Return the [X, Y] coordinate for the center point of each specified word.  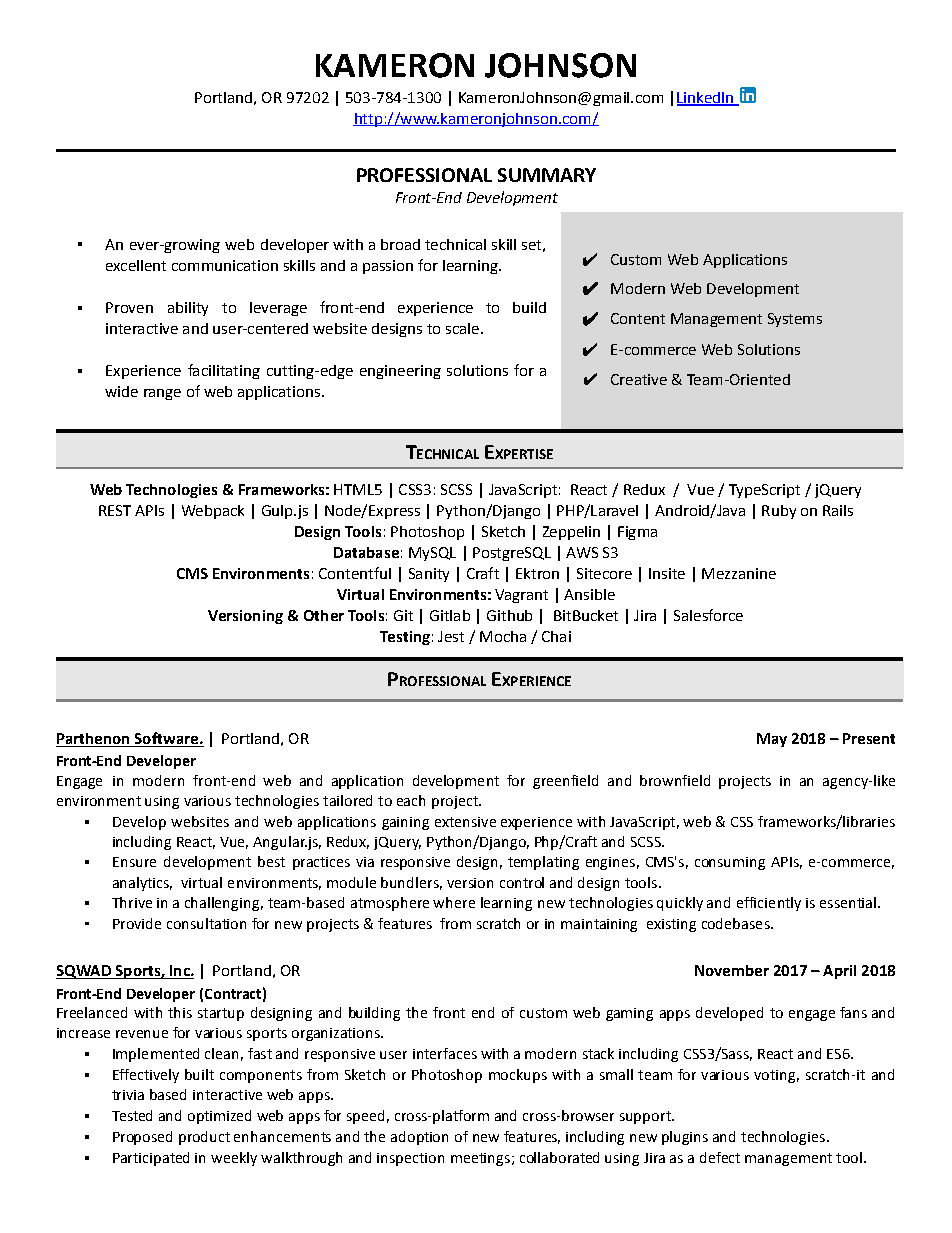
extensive [465, 822]
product [204, 1138]
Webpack [213, 512]
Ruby [779, 512]
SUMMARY [547, 175]
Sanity [429, 575]
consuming [730, 863]
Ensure [134, 862]
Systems [795, 320]
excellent [136, 265]
